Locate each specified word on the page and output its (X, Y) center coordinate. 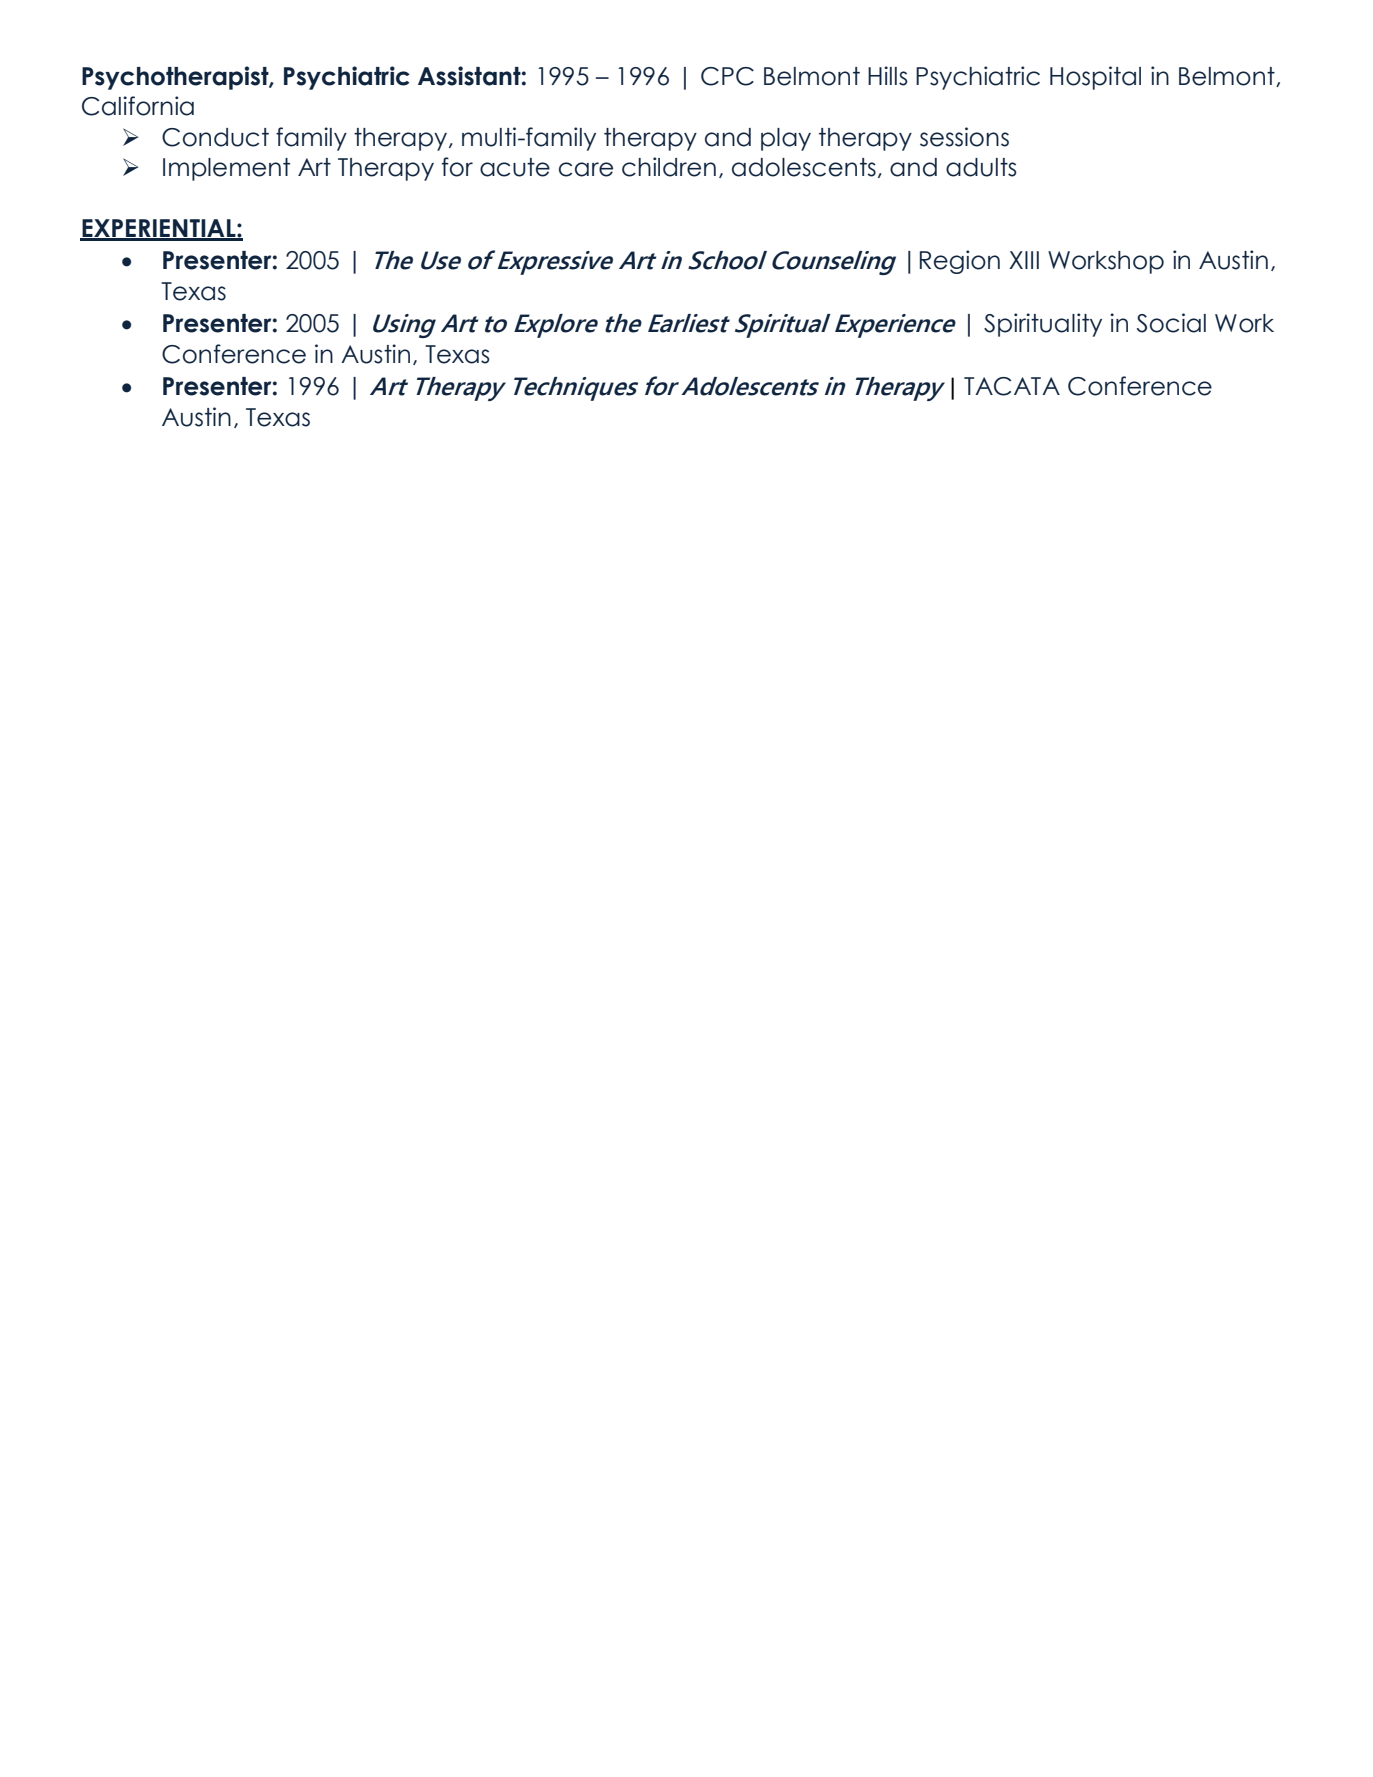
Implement (226, 169)
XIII (1024, 260)
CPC (727, 76)
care (586, 169)
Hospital (1095, 78)
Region (960, 262)
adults (981, 167)
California (138, 106)
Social (1171, 323)
